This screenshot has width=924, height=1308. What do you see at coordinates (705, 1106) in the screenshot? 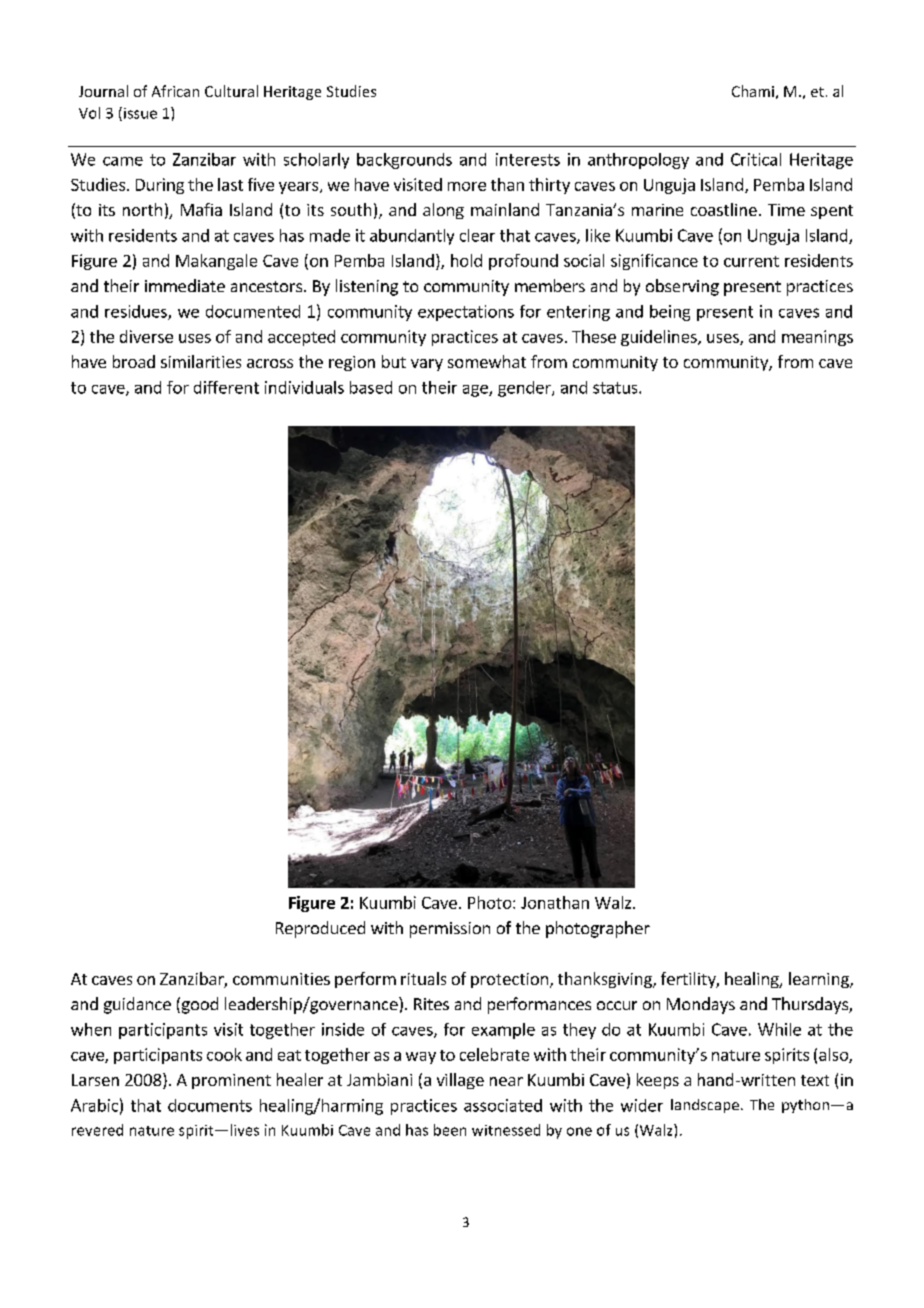
I see `landscape` at bounding box center [705, 1106].
